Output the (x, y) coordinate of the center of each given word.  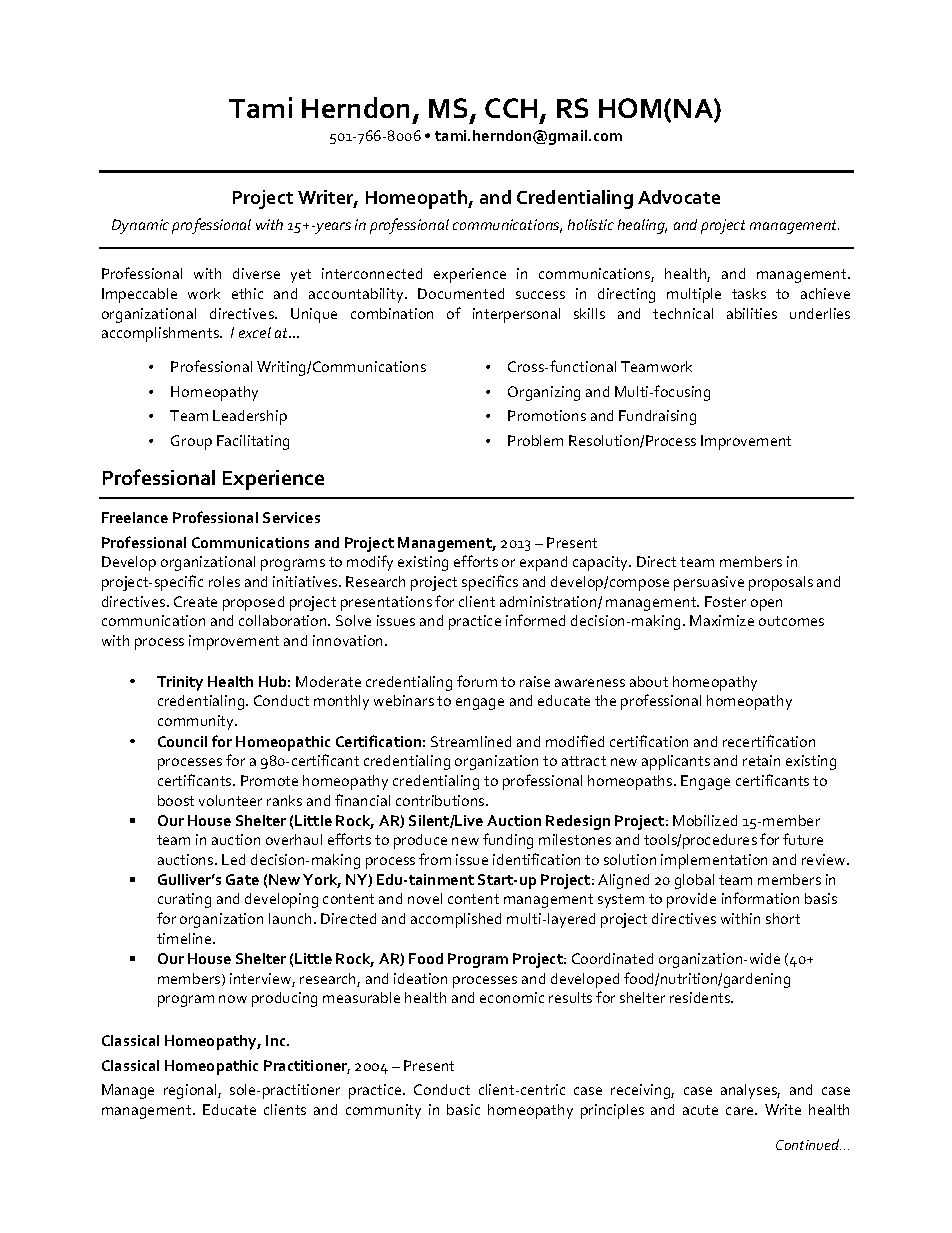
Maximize (722, 620)
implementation (714, 861)
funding (508, 841)
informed (535, 620)
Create (195, 601)
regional (191, 1091)
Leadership (250, 417)
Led (233, 859)
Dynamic (140, 226)
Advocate (679, 197)
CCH (511, 108)
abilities (752, 313)
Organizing (544, 393)
